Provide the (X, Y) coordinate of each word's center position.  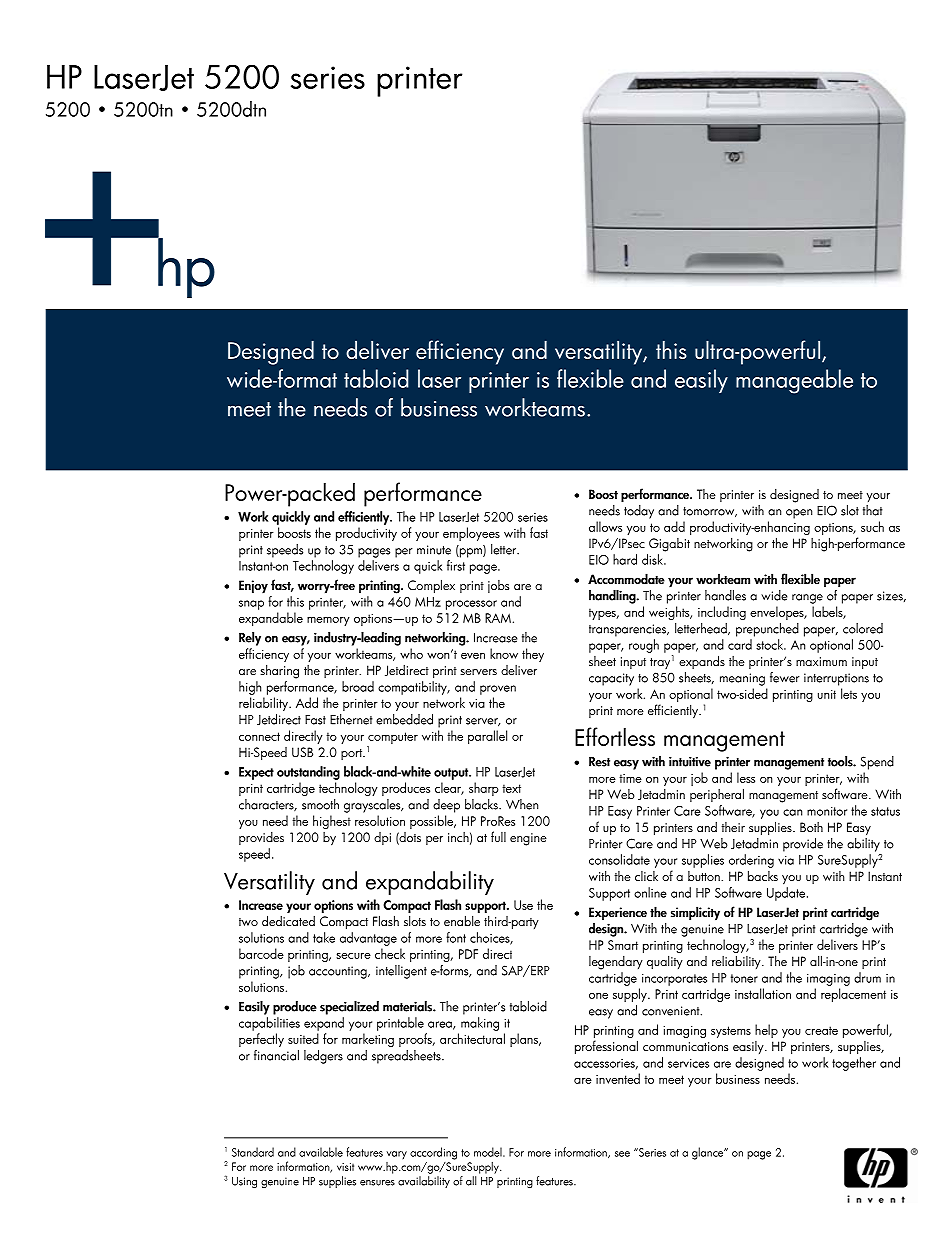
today (639, 512)
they (533, 655)
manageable (794, 381)
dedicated (288, 920)
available (321, 1152)
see (622, 1154)
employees (471, 534)
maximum (821, 661)
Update (786, 894)
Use (523, 905)
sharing (279, 671)
